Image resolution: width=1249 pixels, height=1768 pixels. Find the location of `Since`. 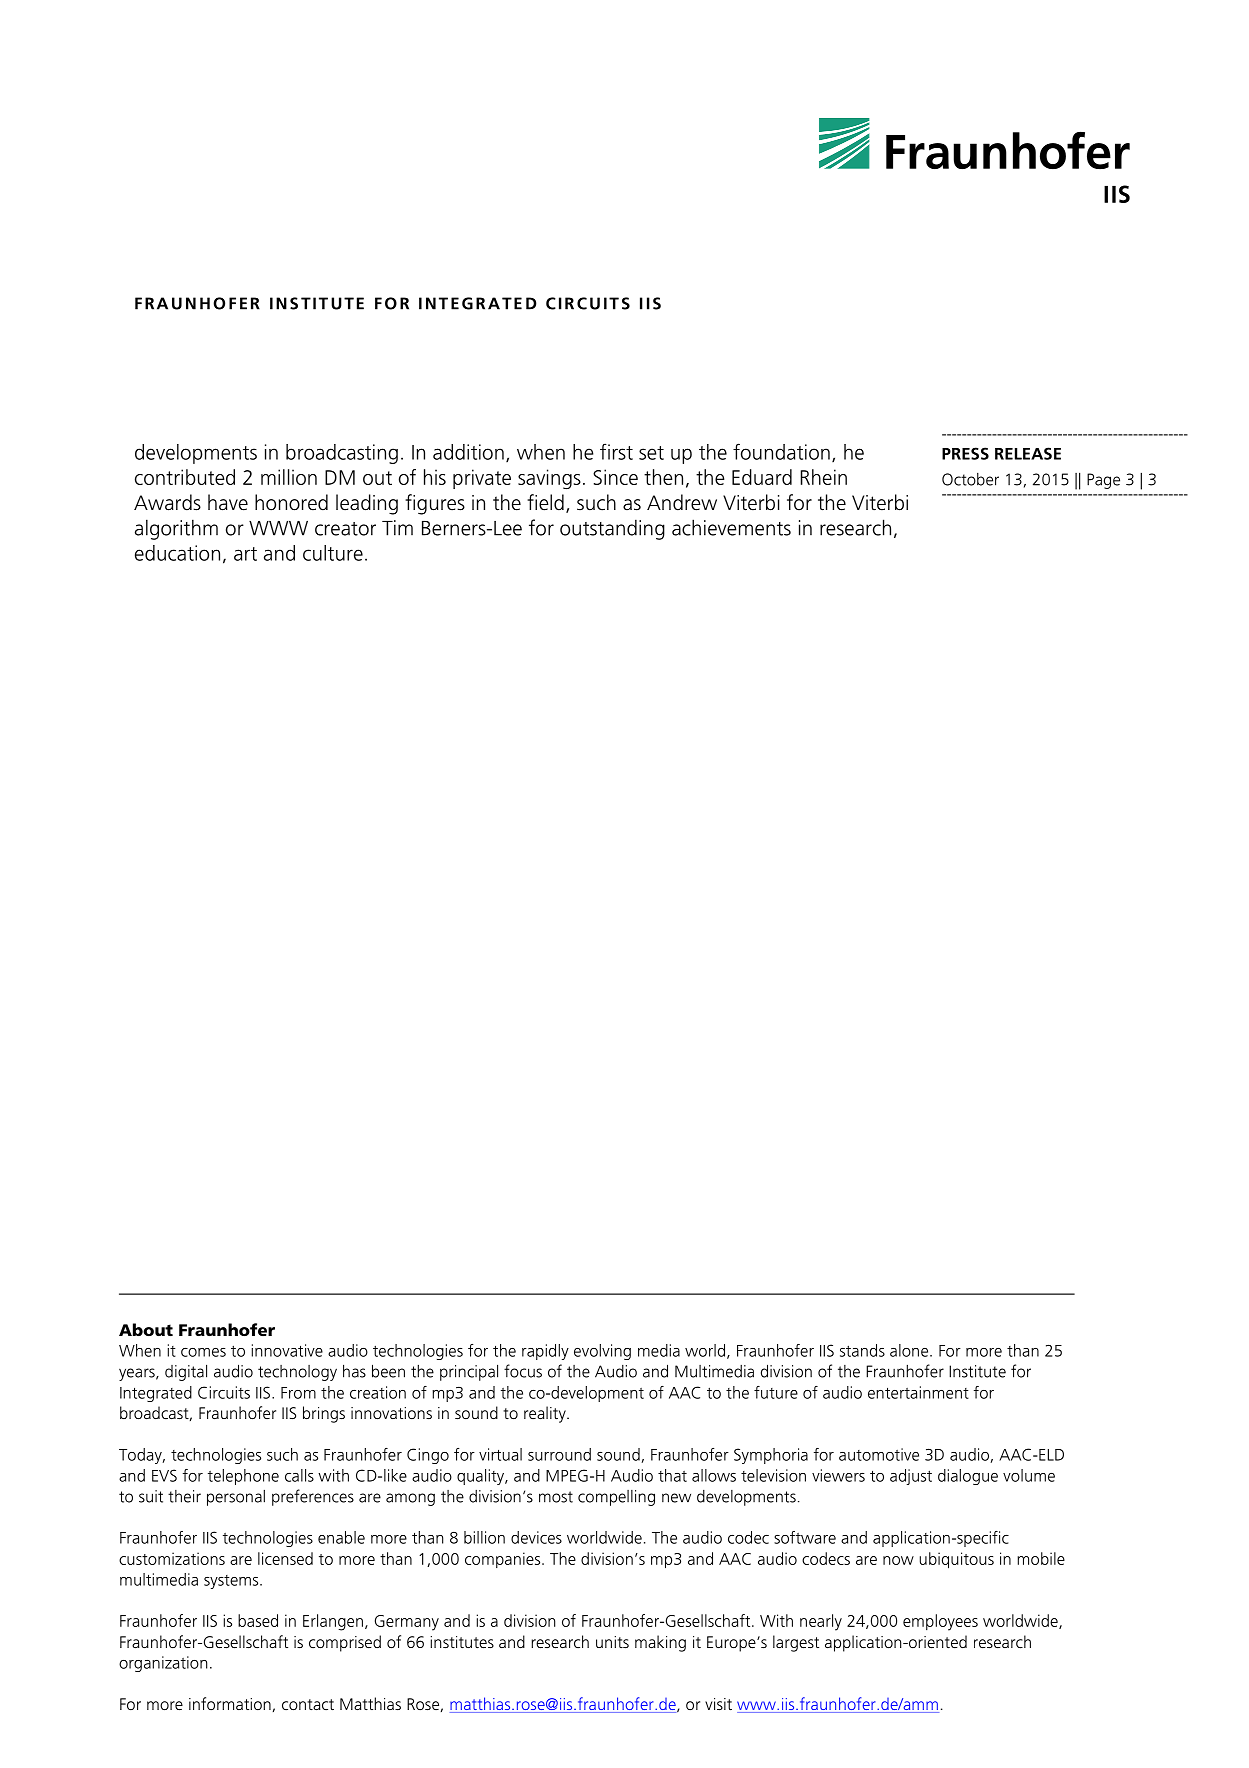

Since is located at coordinates (615, 477).
